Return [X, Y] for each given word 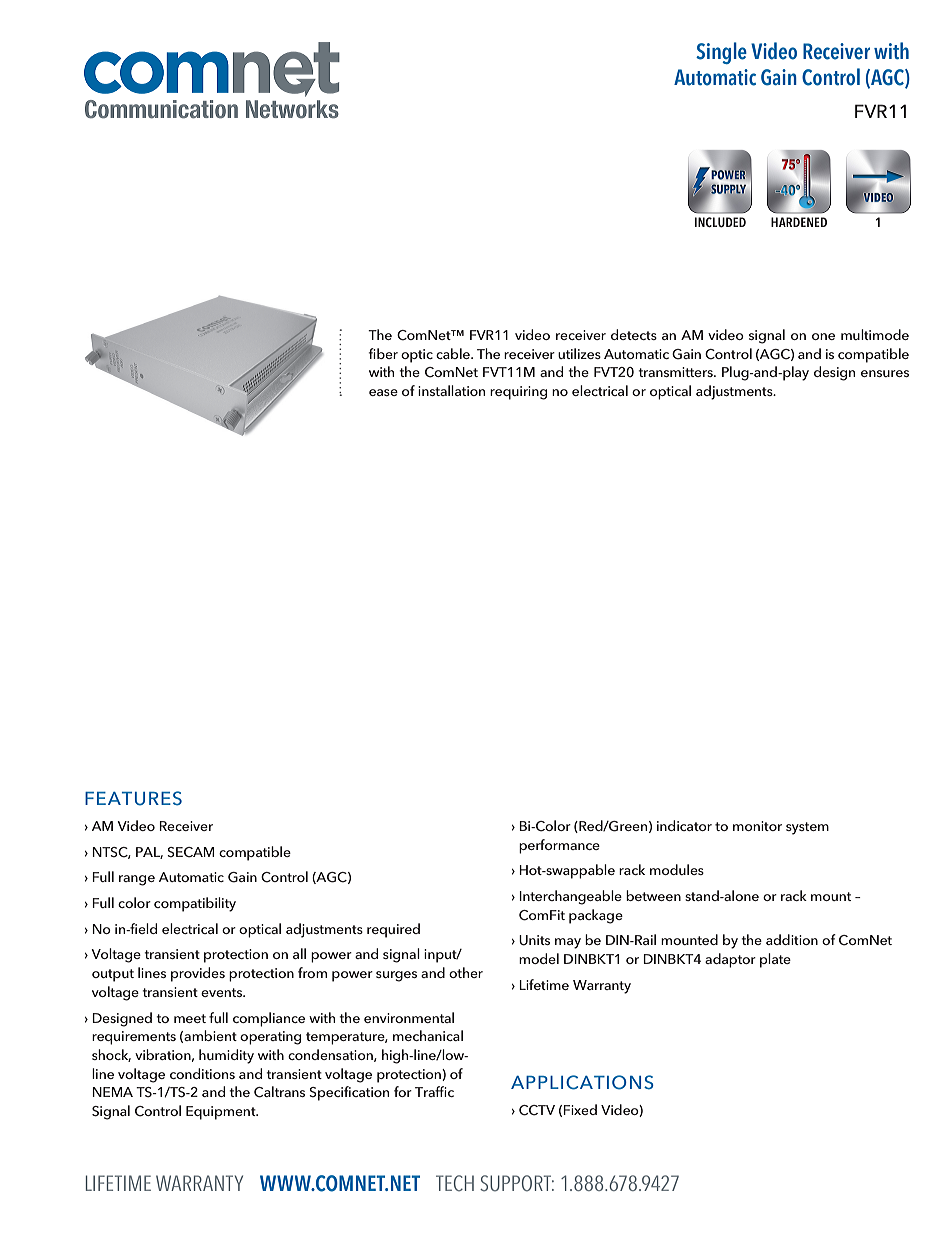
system [807, 828]
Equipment [222, 1113]
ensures [885, 373]
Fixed [580, 1109]
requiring [518, 393]
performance [559, 846]
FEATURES [133, 798]
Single [721, 53]
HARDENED [799, 222]
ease [383, 392]
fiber [383, 353]
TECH [455, 1183]
